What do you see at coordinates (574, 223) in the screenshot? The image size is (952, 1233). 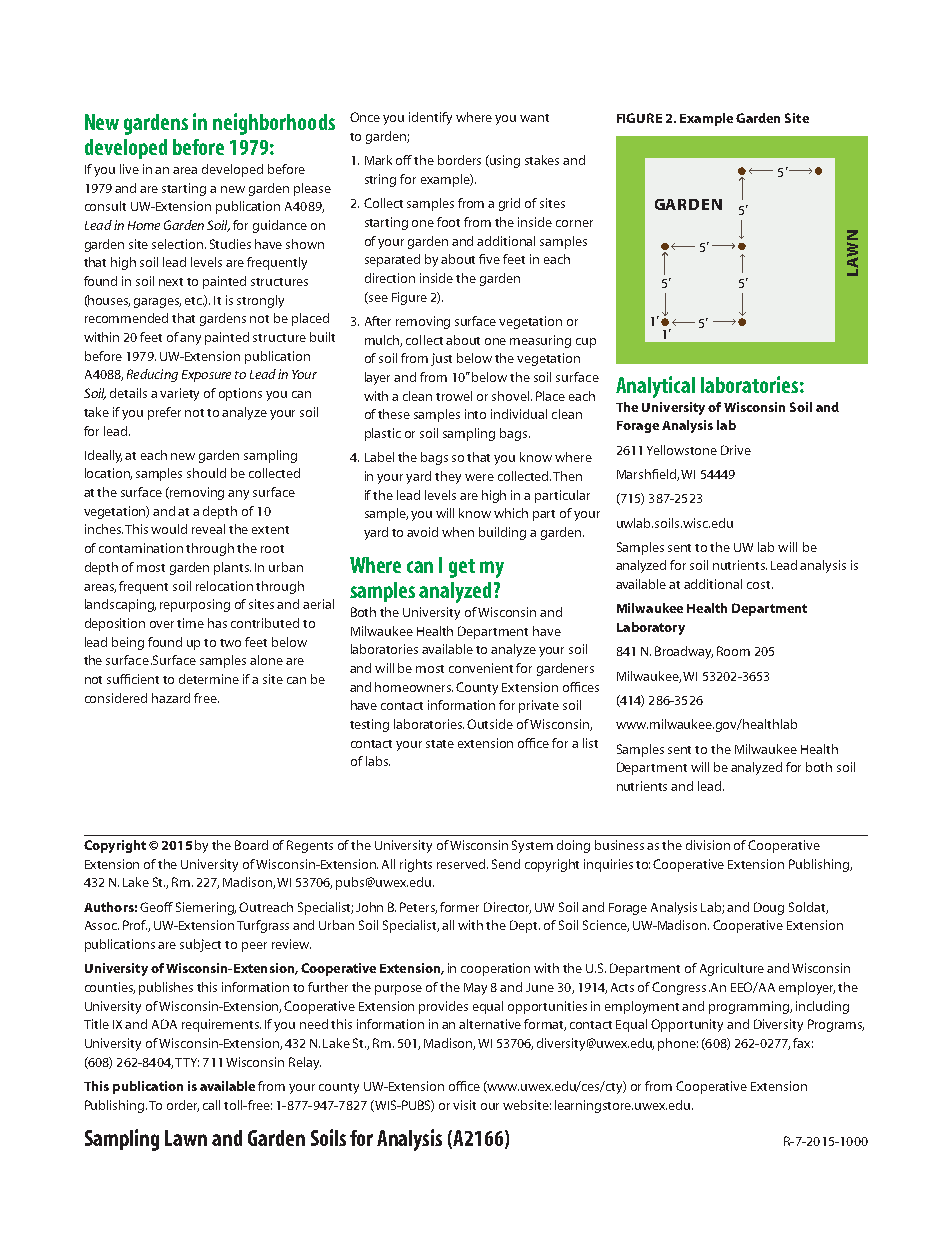 I see `corner` at bounding box center [574, 223].
